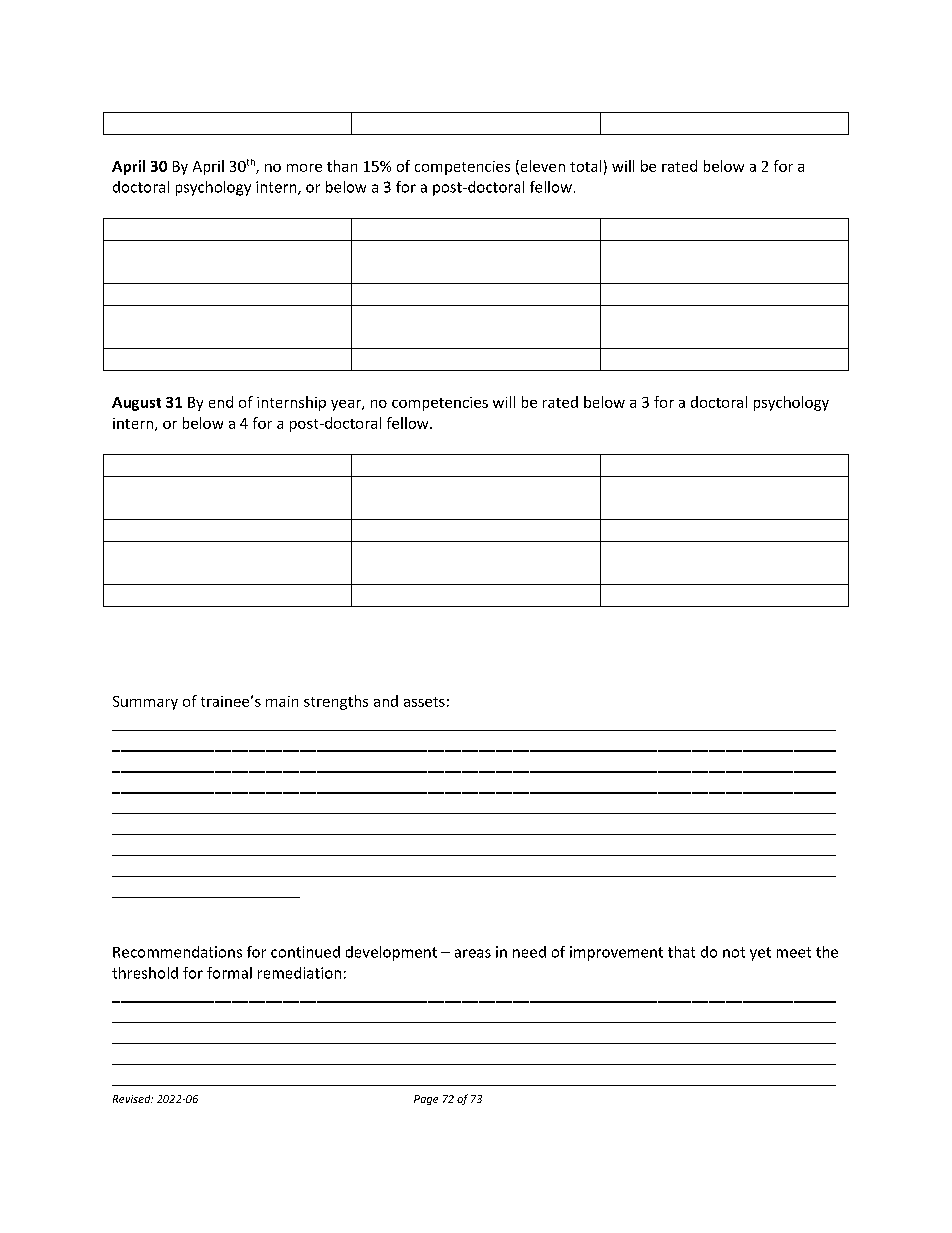  Describe the element at coordinates (734, 952) in the image. I see `not` at that location.
